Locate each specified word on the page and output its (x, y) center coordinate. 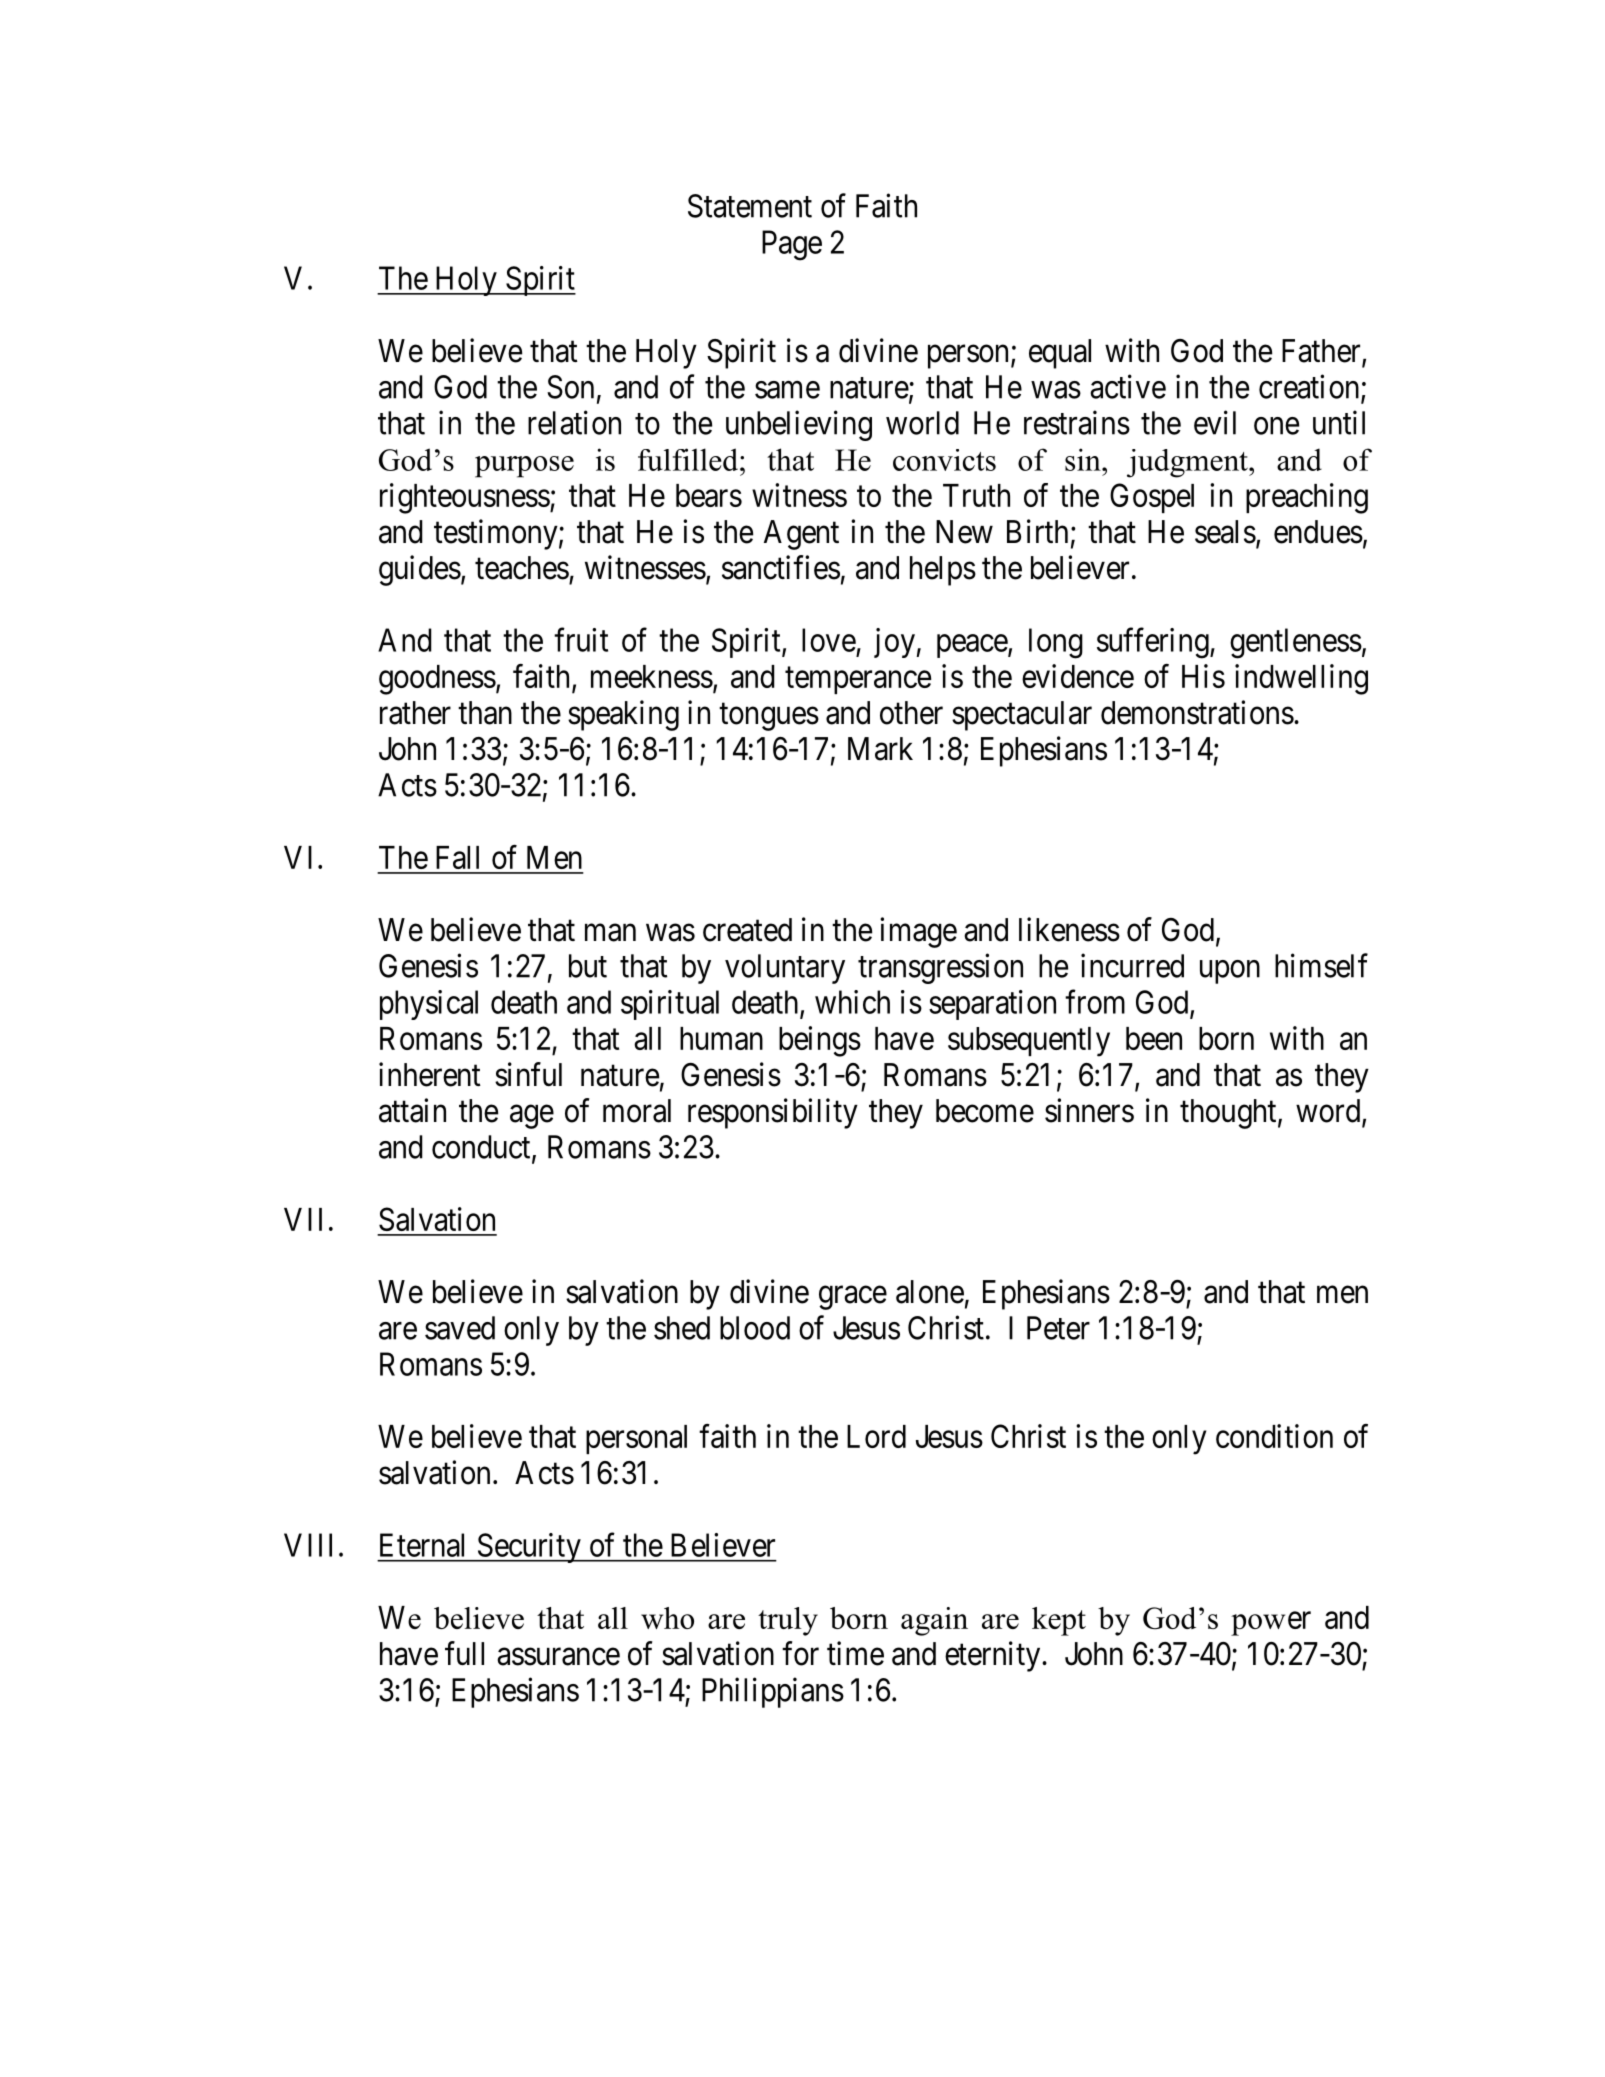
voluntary (785, 969)
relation (574, 422)
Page (792, 245)
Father (1322, 352)
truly (788, 1621)
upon (1230, 972)
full (464, 1653)
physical (429, 1005)
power (1271, 1624)
